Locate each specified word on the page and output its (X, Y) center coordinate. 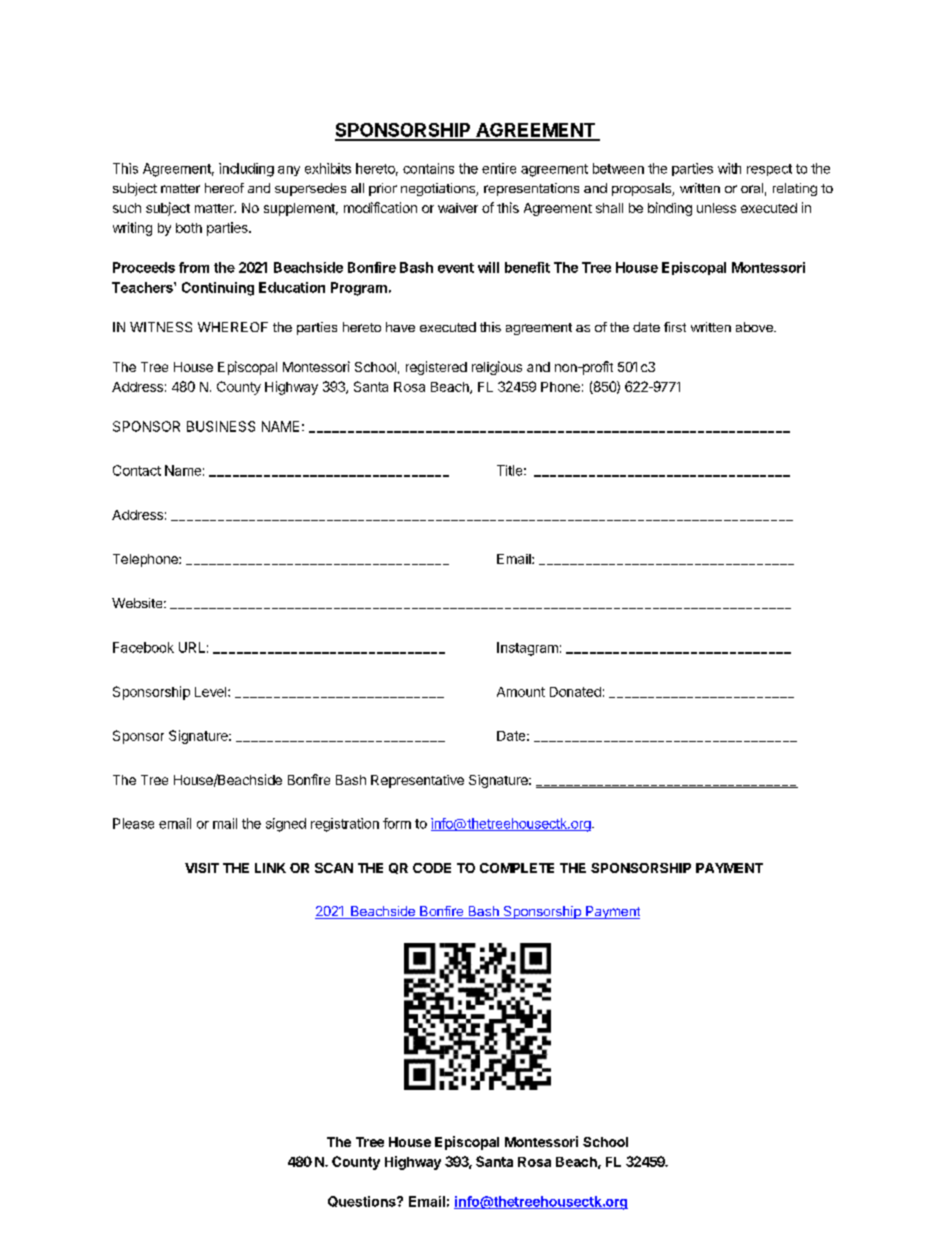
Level (212, 692)
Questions (363, 1201)
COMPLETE (517, 868)
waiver (458, 208)
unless (716, 208)
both (189, 228)
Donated (575, 692)
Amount (521, 692)
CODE (432, 868)
